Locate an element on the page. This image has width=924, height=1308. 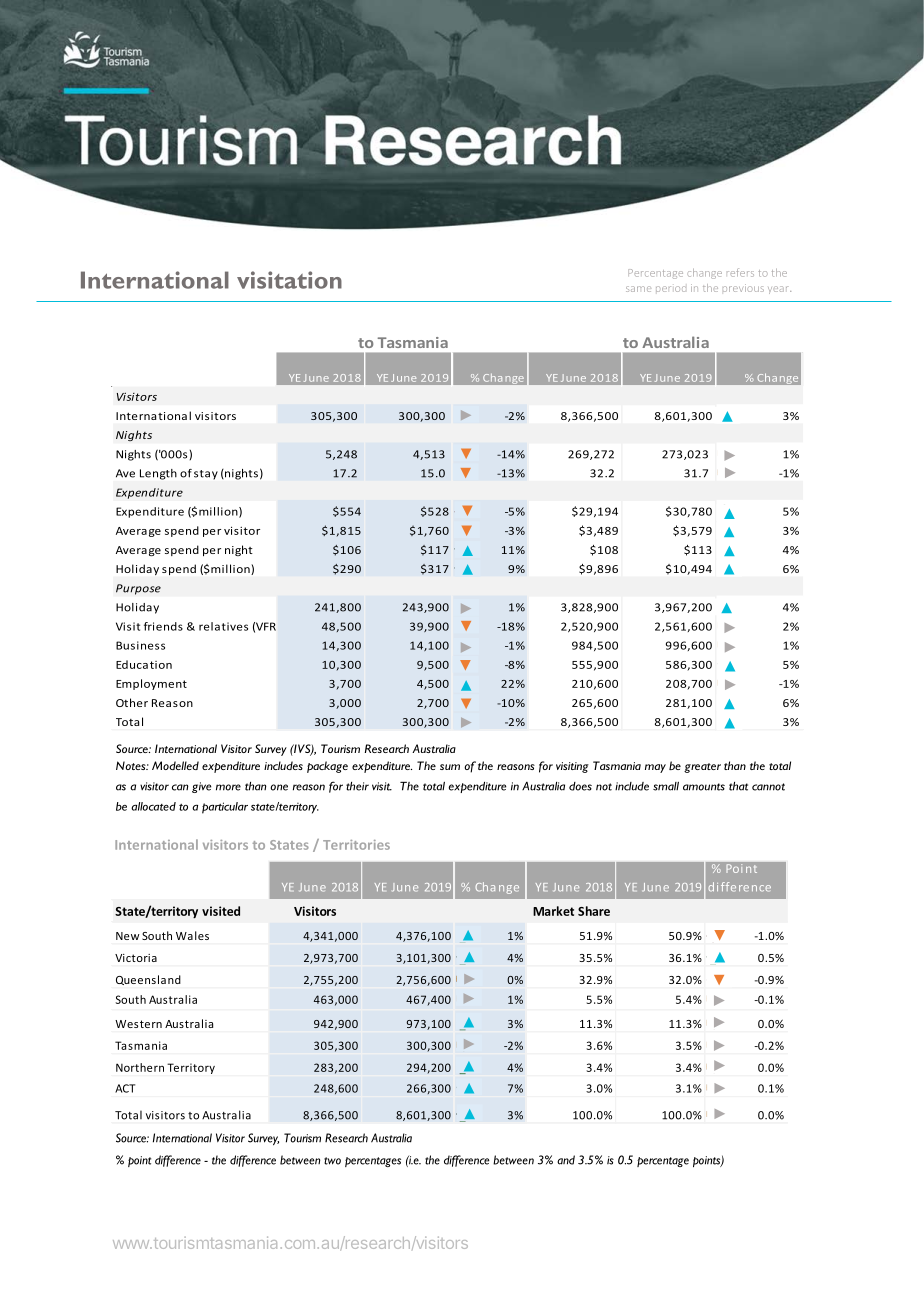
period is located at coordinates (671, 289).
